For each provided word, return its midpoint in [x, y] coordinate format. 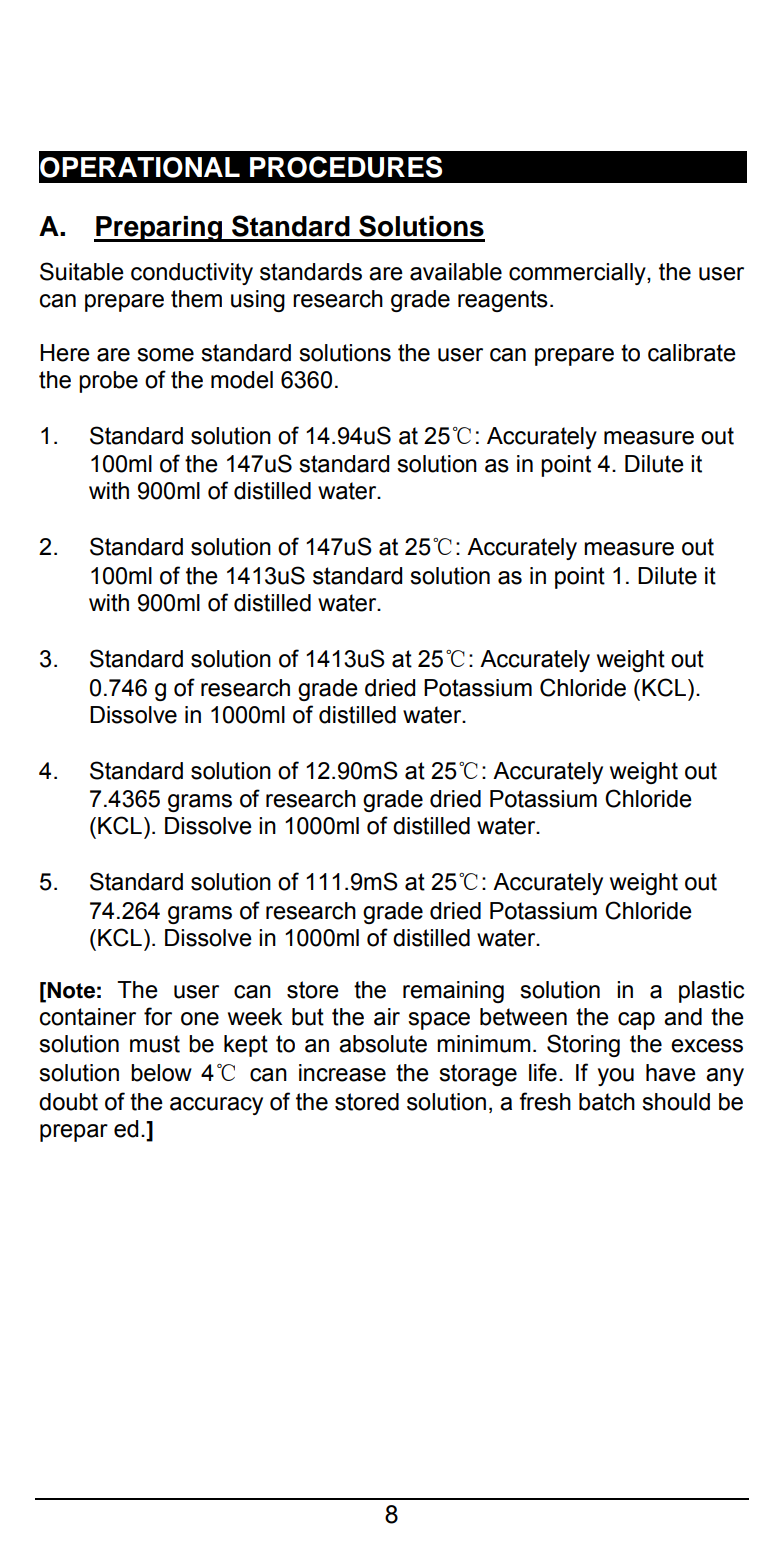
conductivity [192, 274]
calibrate [692, 353]
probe [108, 382]
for [158, 1016]
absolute [383, 1044]
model [242, 380]
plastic [712, 992]
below [161, 1073]
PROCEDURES [346, 167]
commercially [578, 274]
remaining [453, 992]
